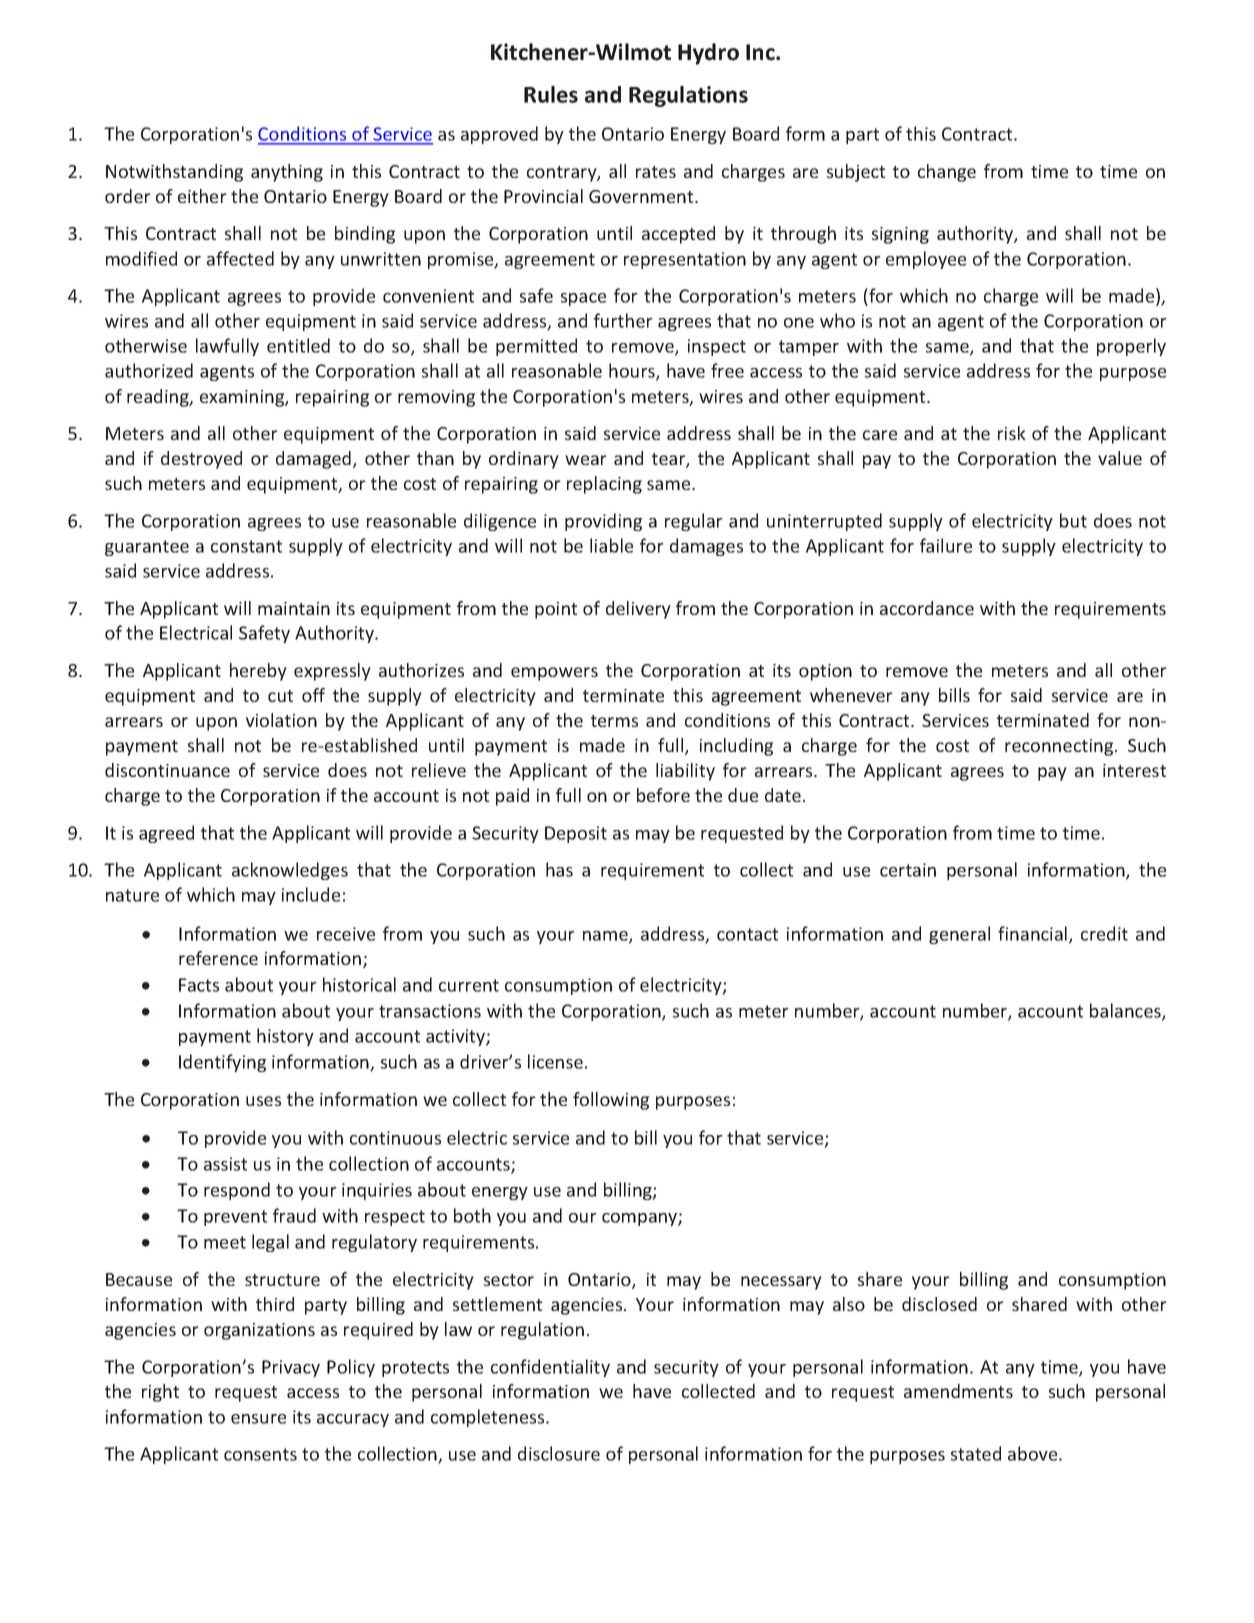 The height and width of the screenshot is (1623, 1254). Describe the element at coordinates (611, 1101) in the screenshot. I see `following` at that location.
